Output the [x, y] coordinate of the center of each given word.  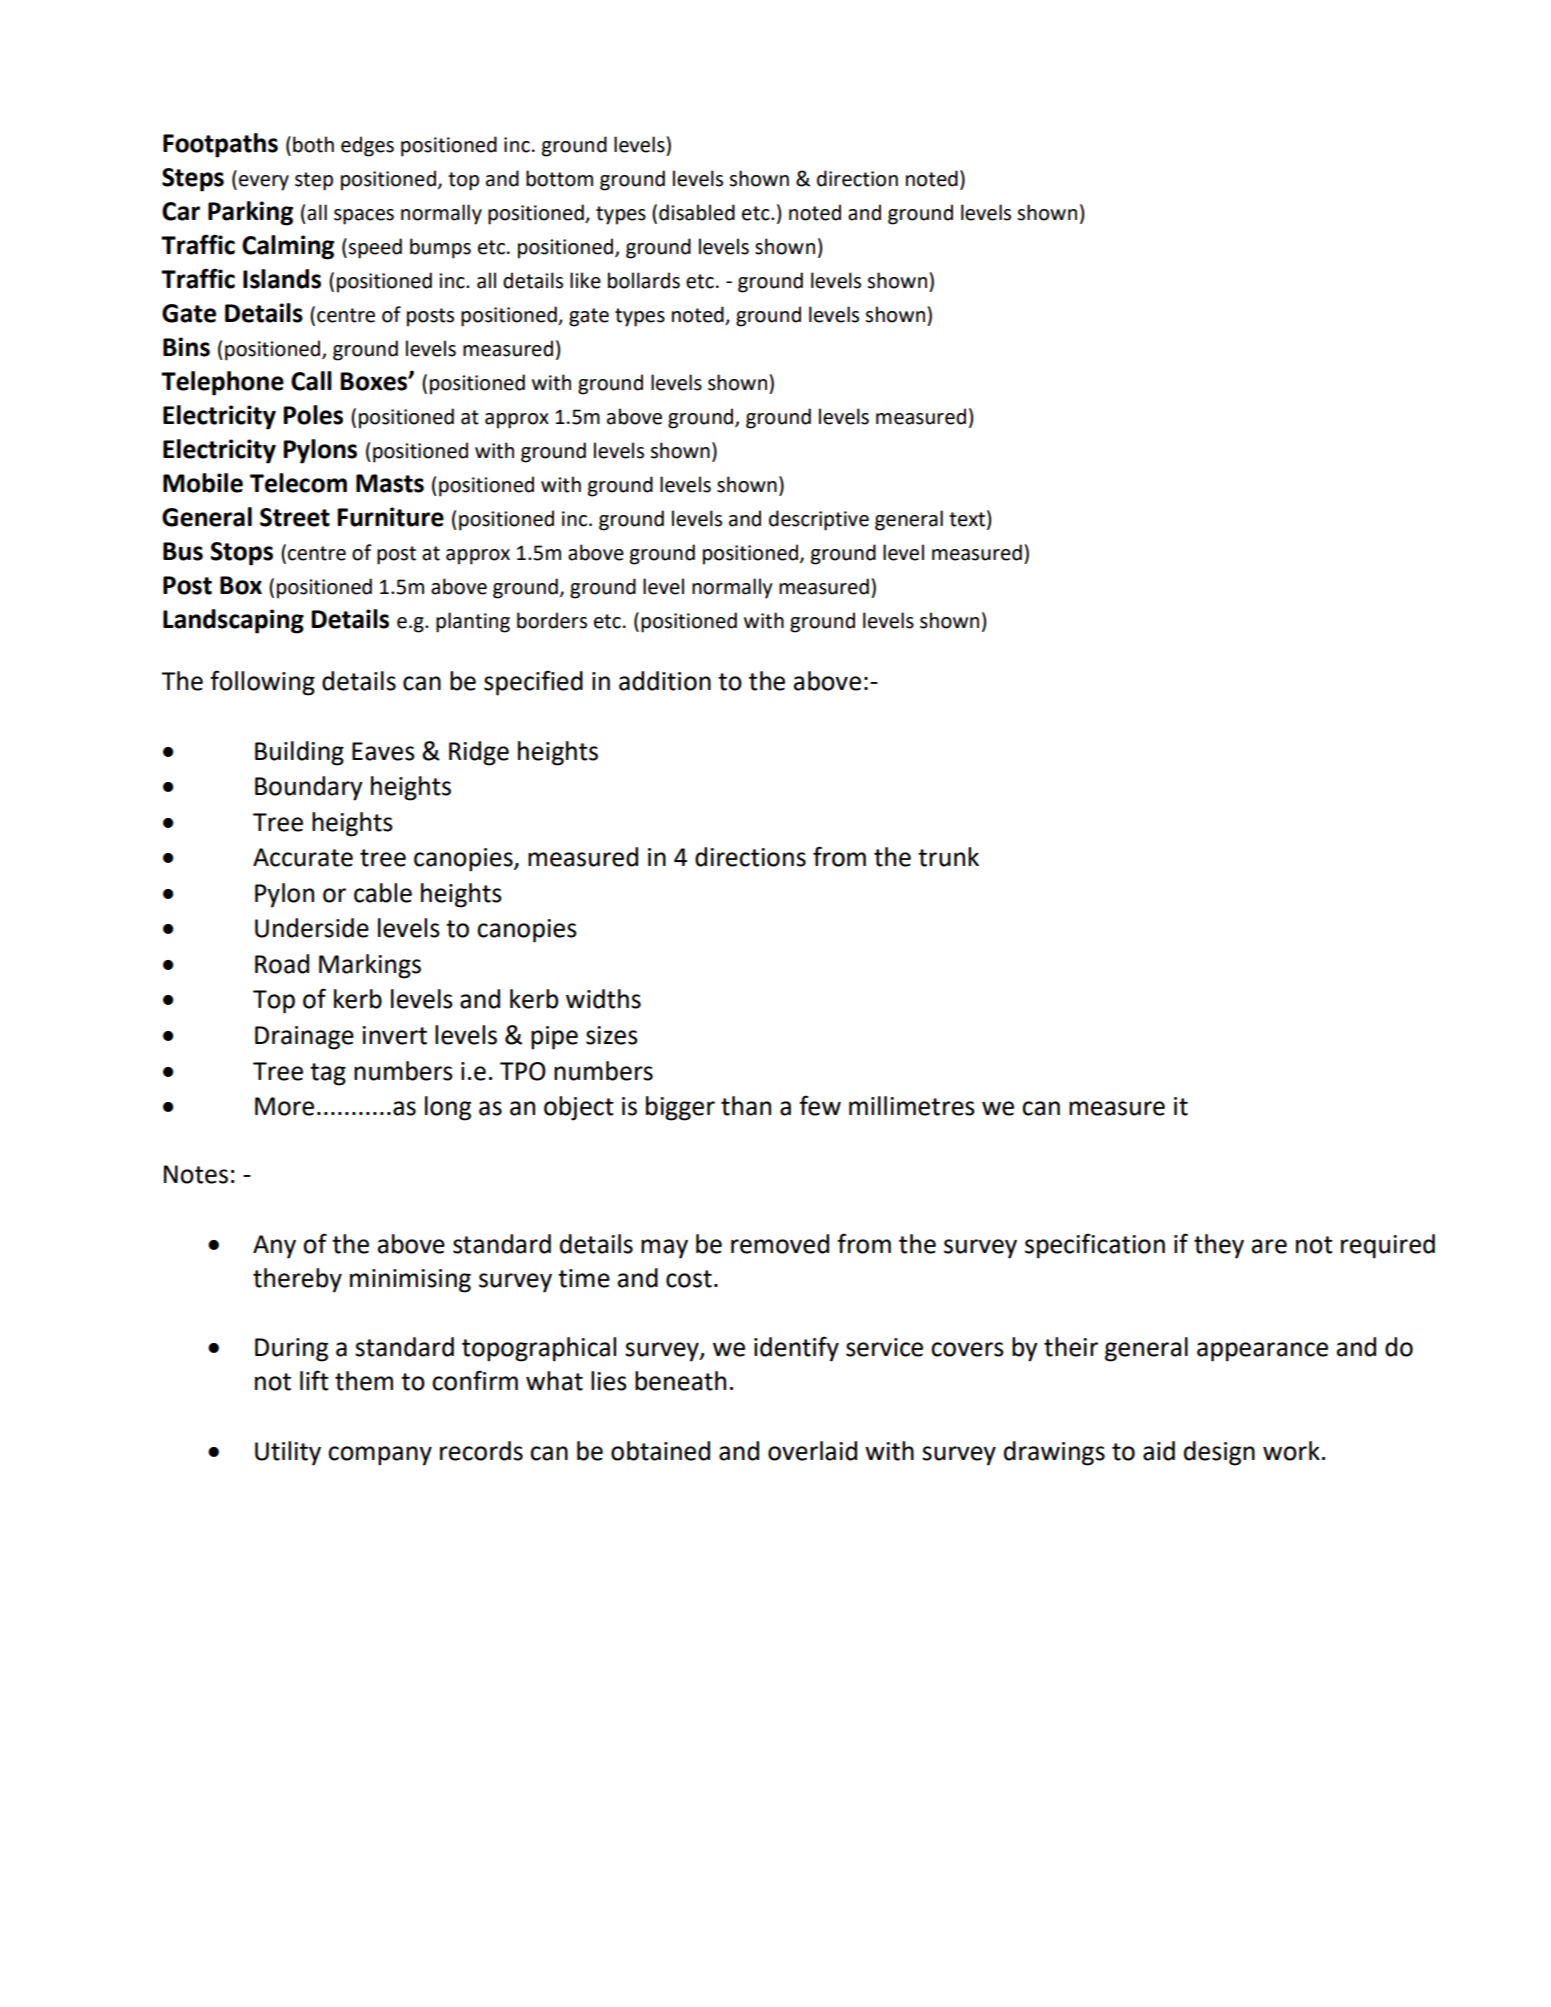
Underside [312, 928]
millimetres [912, 1106]
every [264, 183]
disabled [697, 212]
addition [665, 681]
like [585, 280]
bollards [644, 280]
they [1219, 1246]
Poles [313, 415]
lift [314, 1380]
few [820, 1105]
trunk [948, 857]
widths [603, 999]
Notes [196, 1174]
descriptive [819, 520]
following [262, 683]
